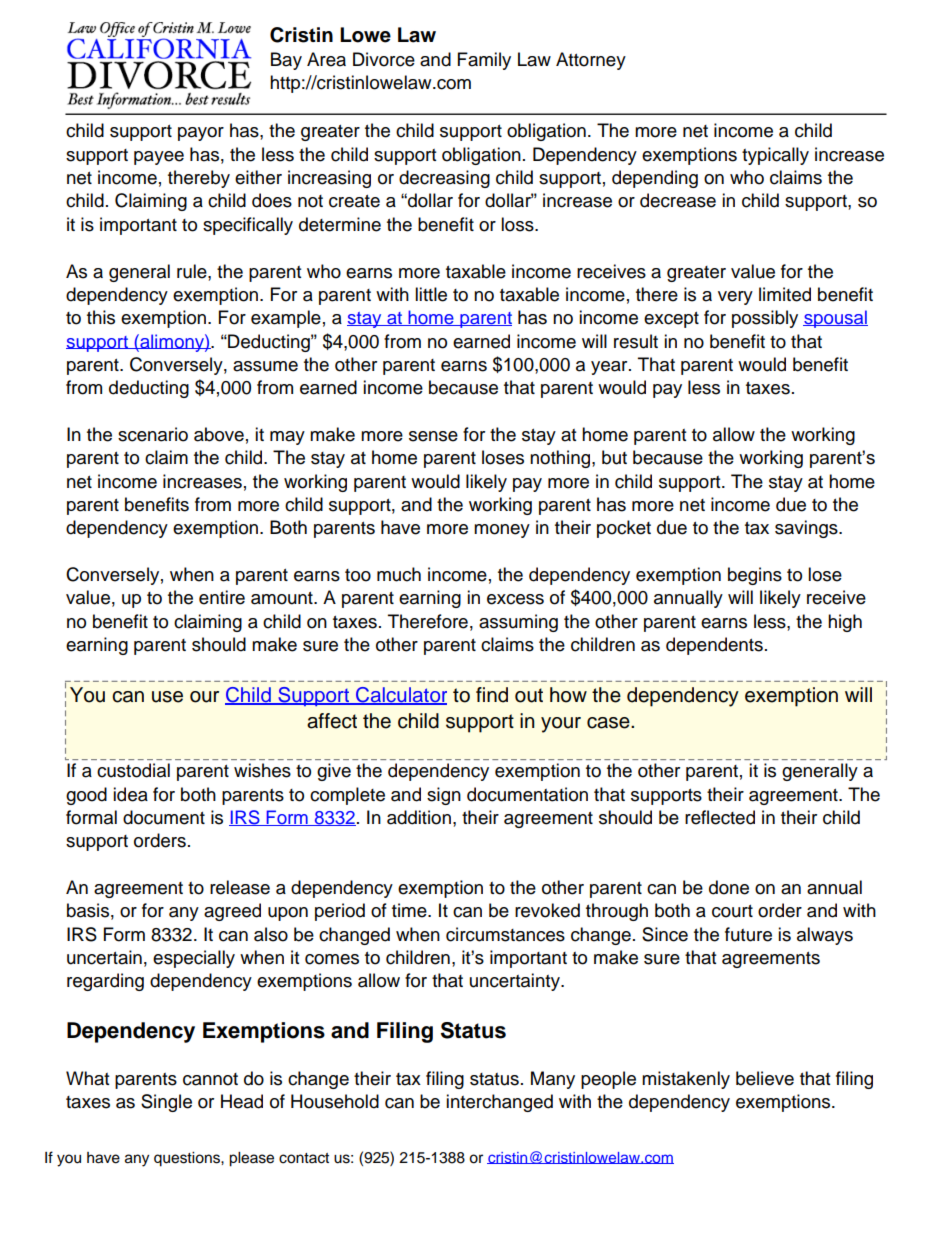 This page has height=1233, width=952. Describe the element at coordinates (775, 156) in the page. I see `typically` at that location.
